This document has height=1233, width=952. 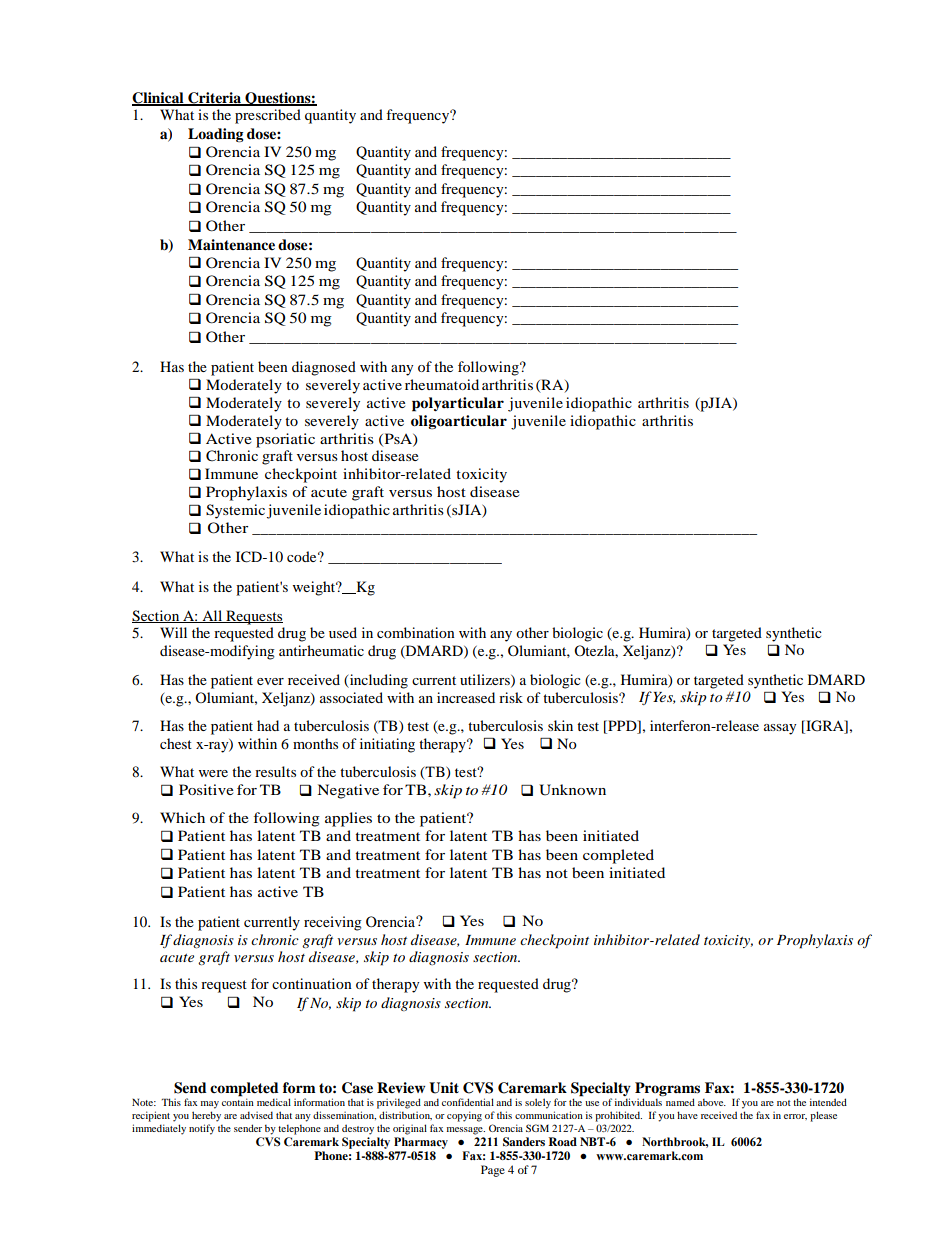 I want to click on combination, so click(x=416, y=632).
